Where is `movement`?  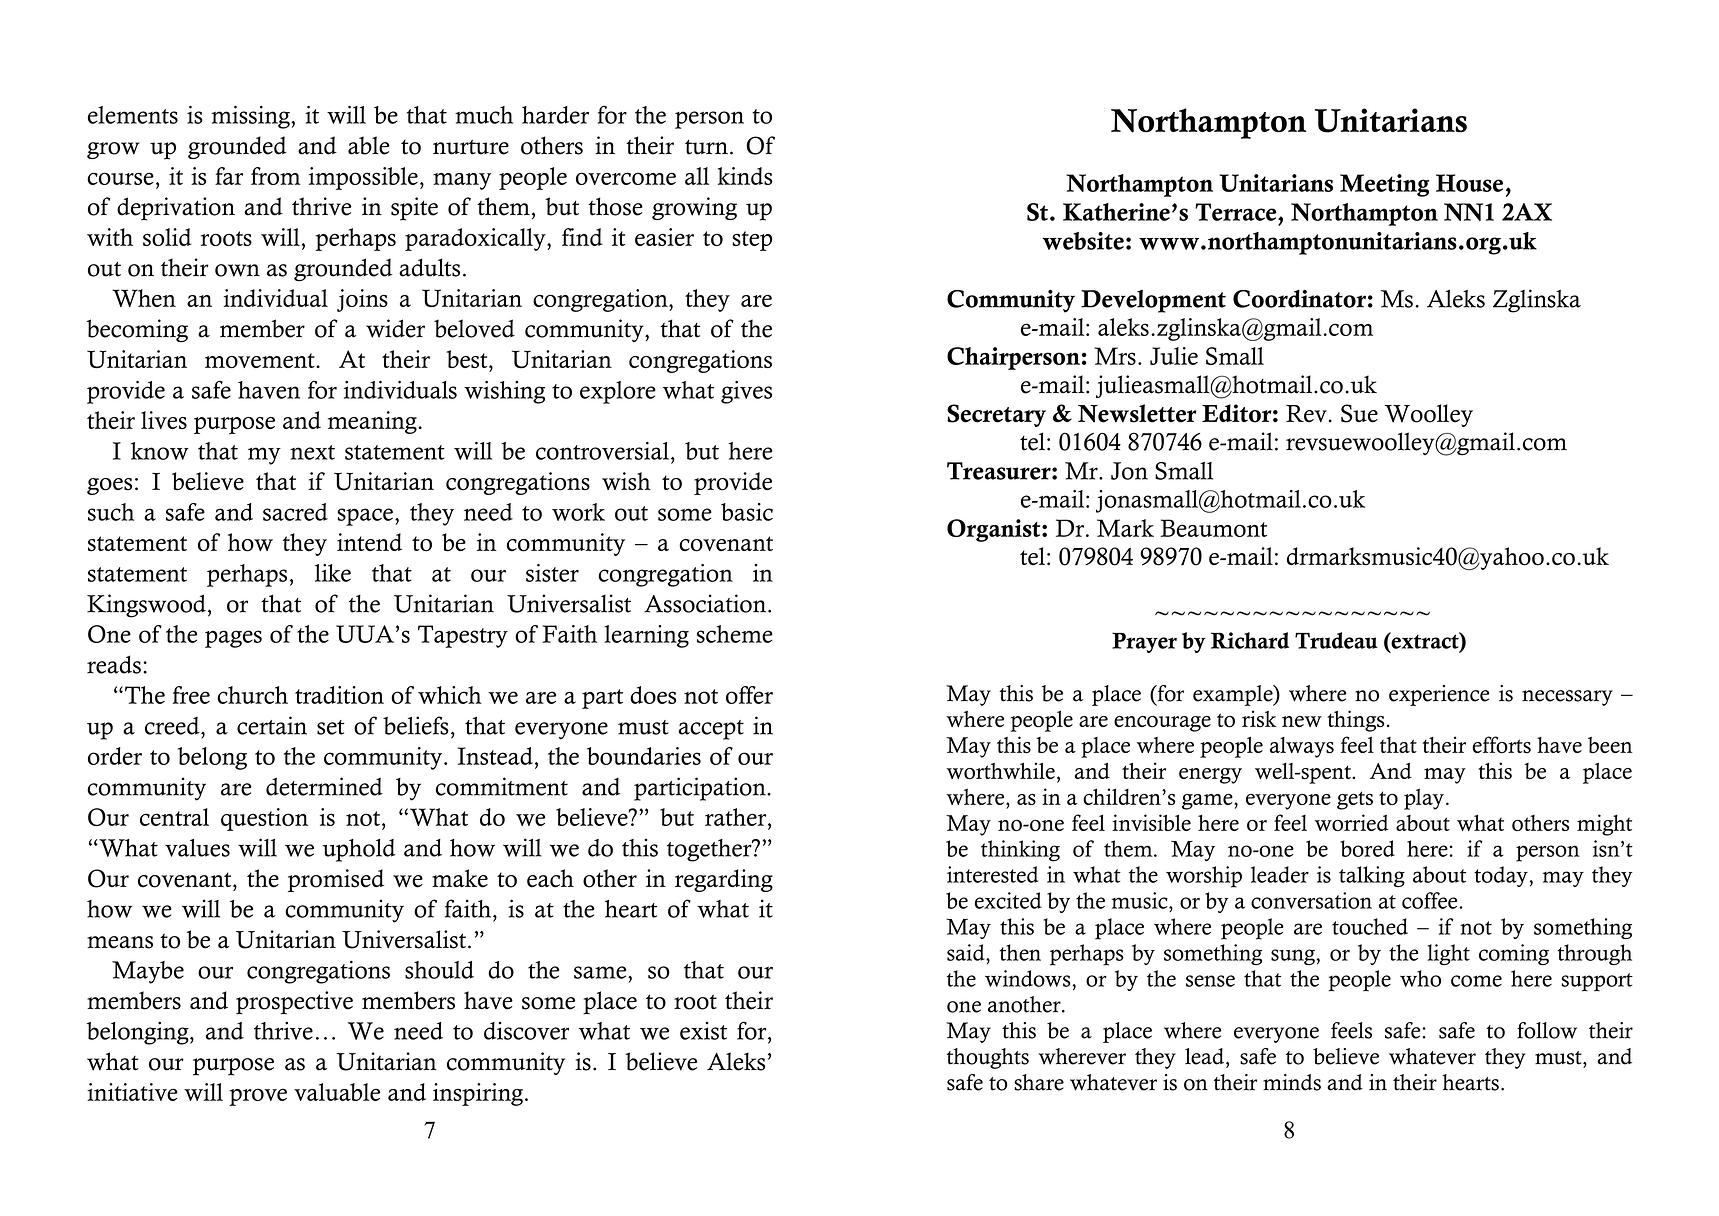 movement is located at coordinates (261, 360).
